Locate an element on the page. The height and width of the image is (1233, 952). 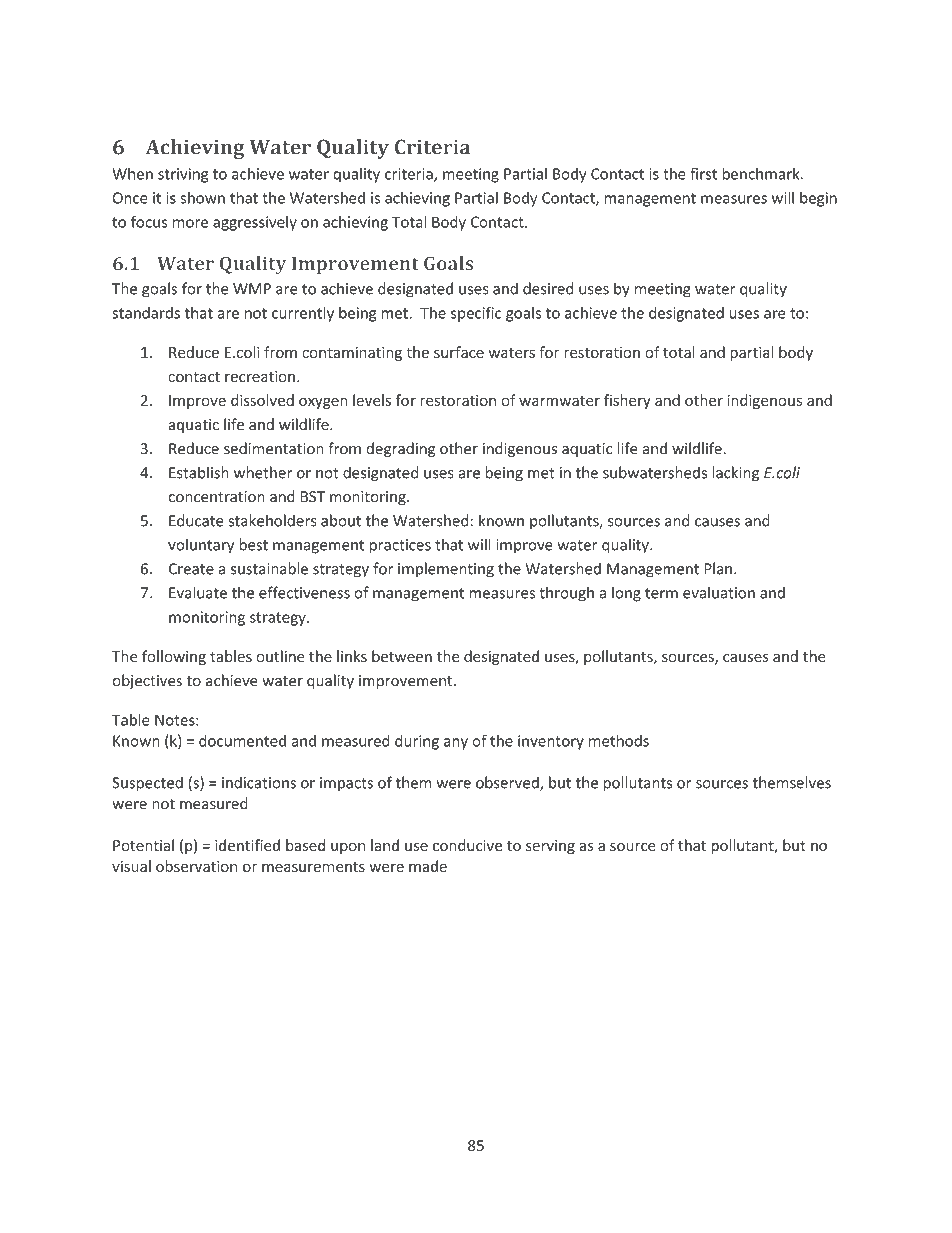
desired is located at coordinates (548, 288).
